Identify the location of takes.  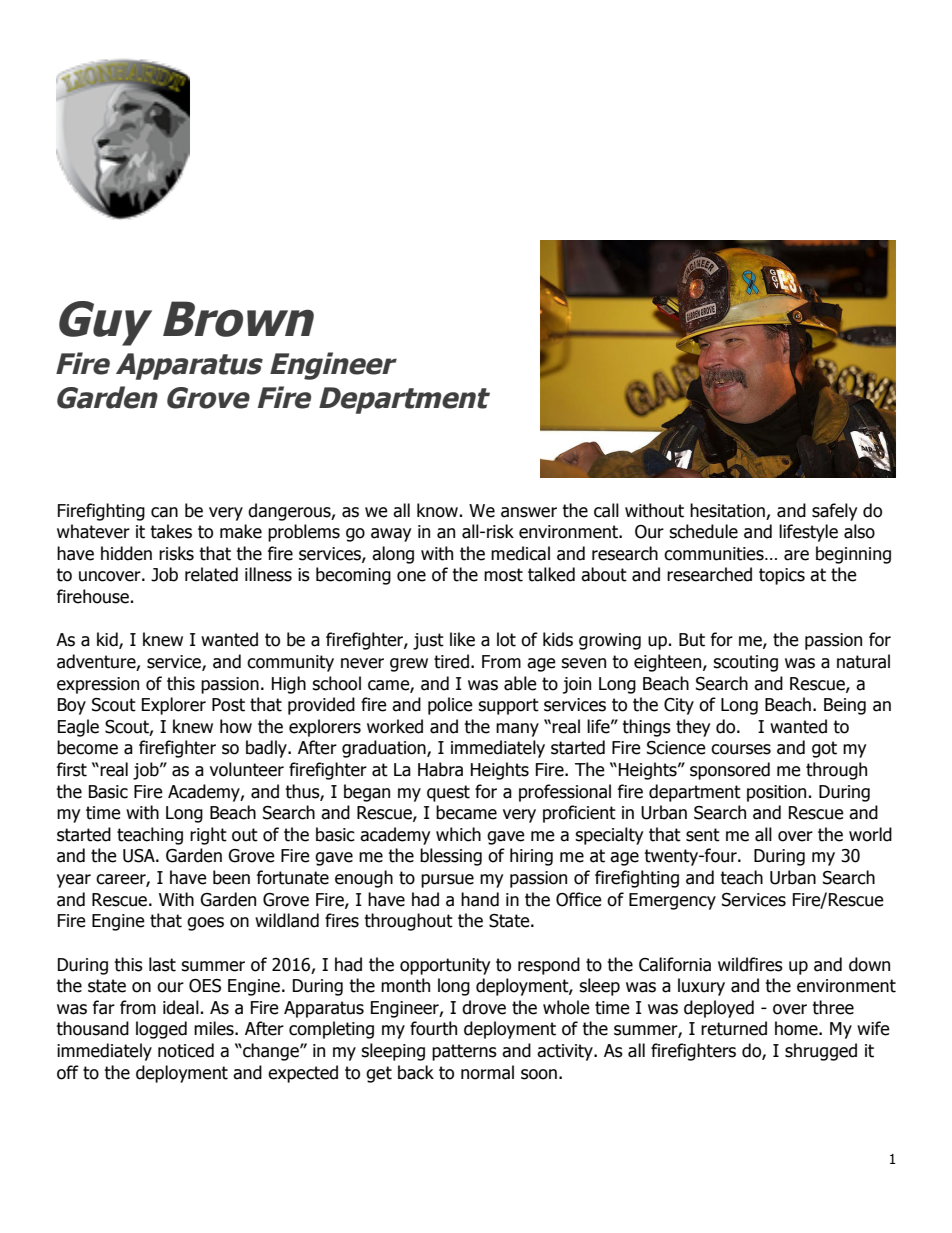
(171, 531).
